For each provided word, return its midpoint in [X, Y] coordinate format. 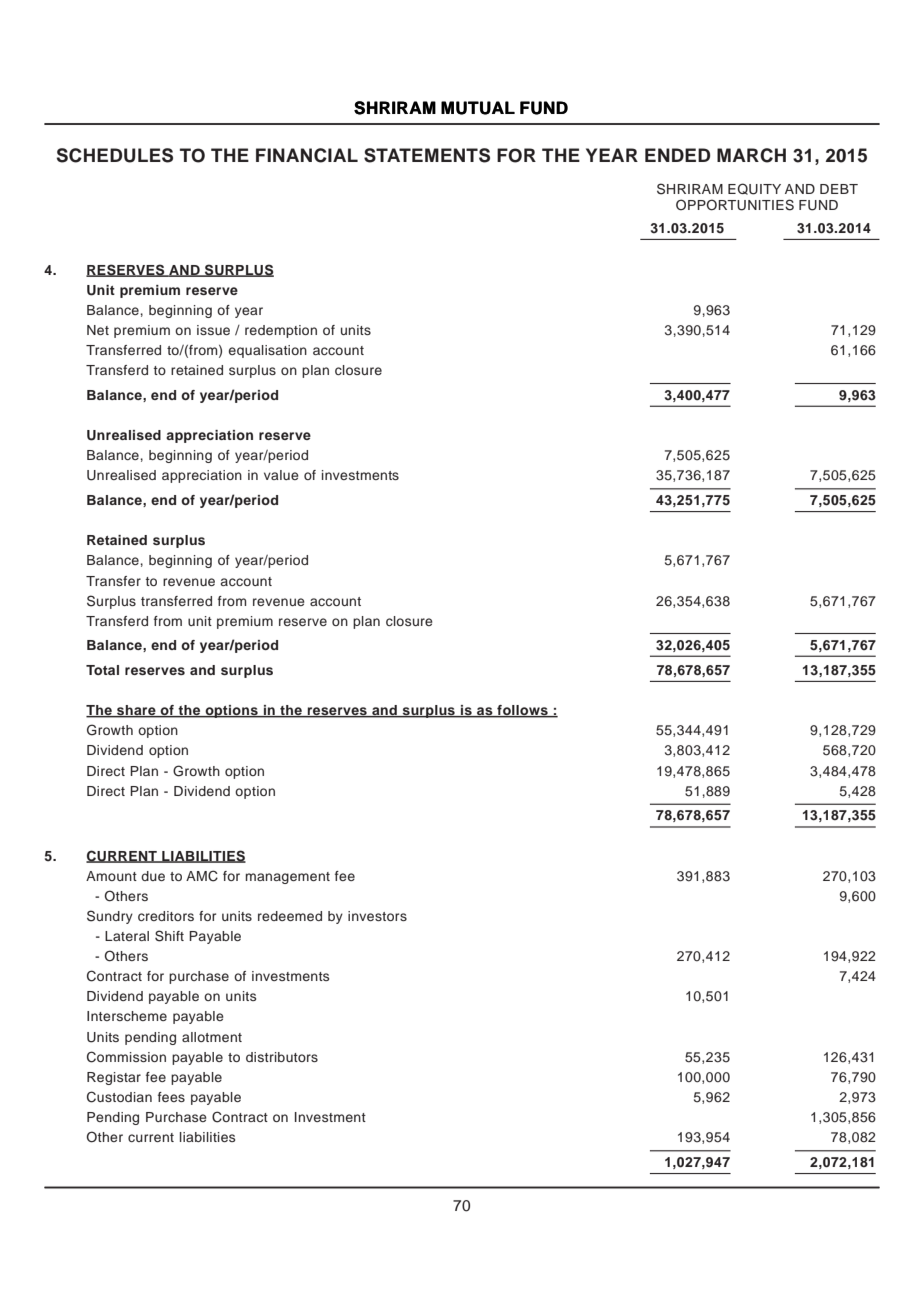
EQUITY [754, 189]
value [281, 475]
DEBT [839, 189]
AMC [202, 876]
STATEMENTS [427, 155]
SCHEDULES [115, 155]
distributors [282, 1057]
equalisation [268, 351]
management [288, 878]
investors [377, 916]
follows [522, 711]
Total [102, 670]
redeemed [290, 916]
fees [171, 1097]
